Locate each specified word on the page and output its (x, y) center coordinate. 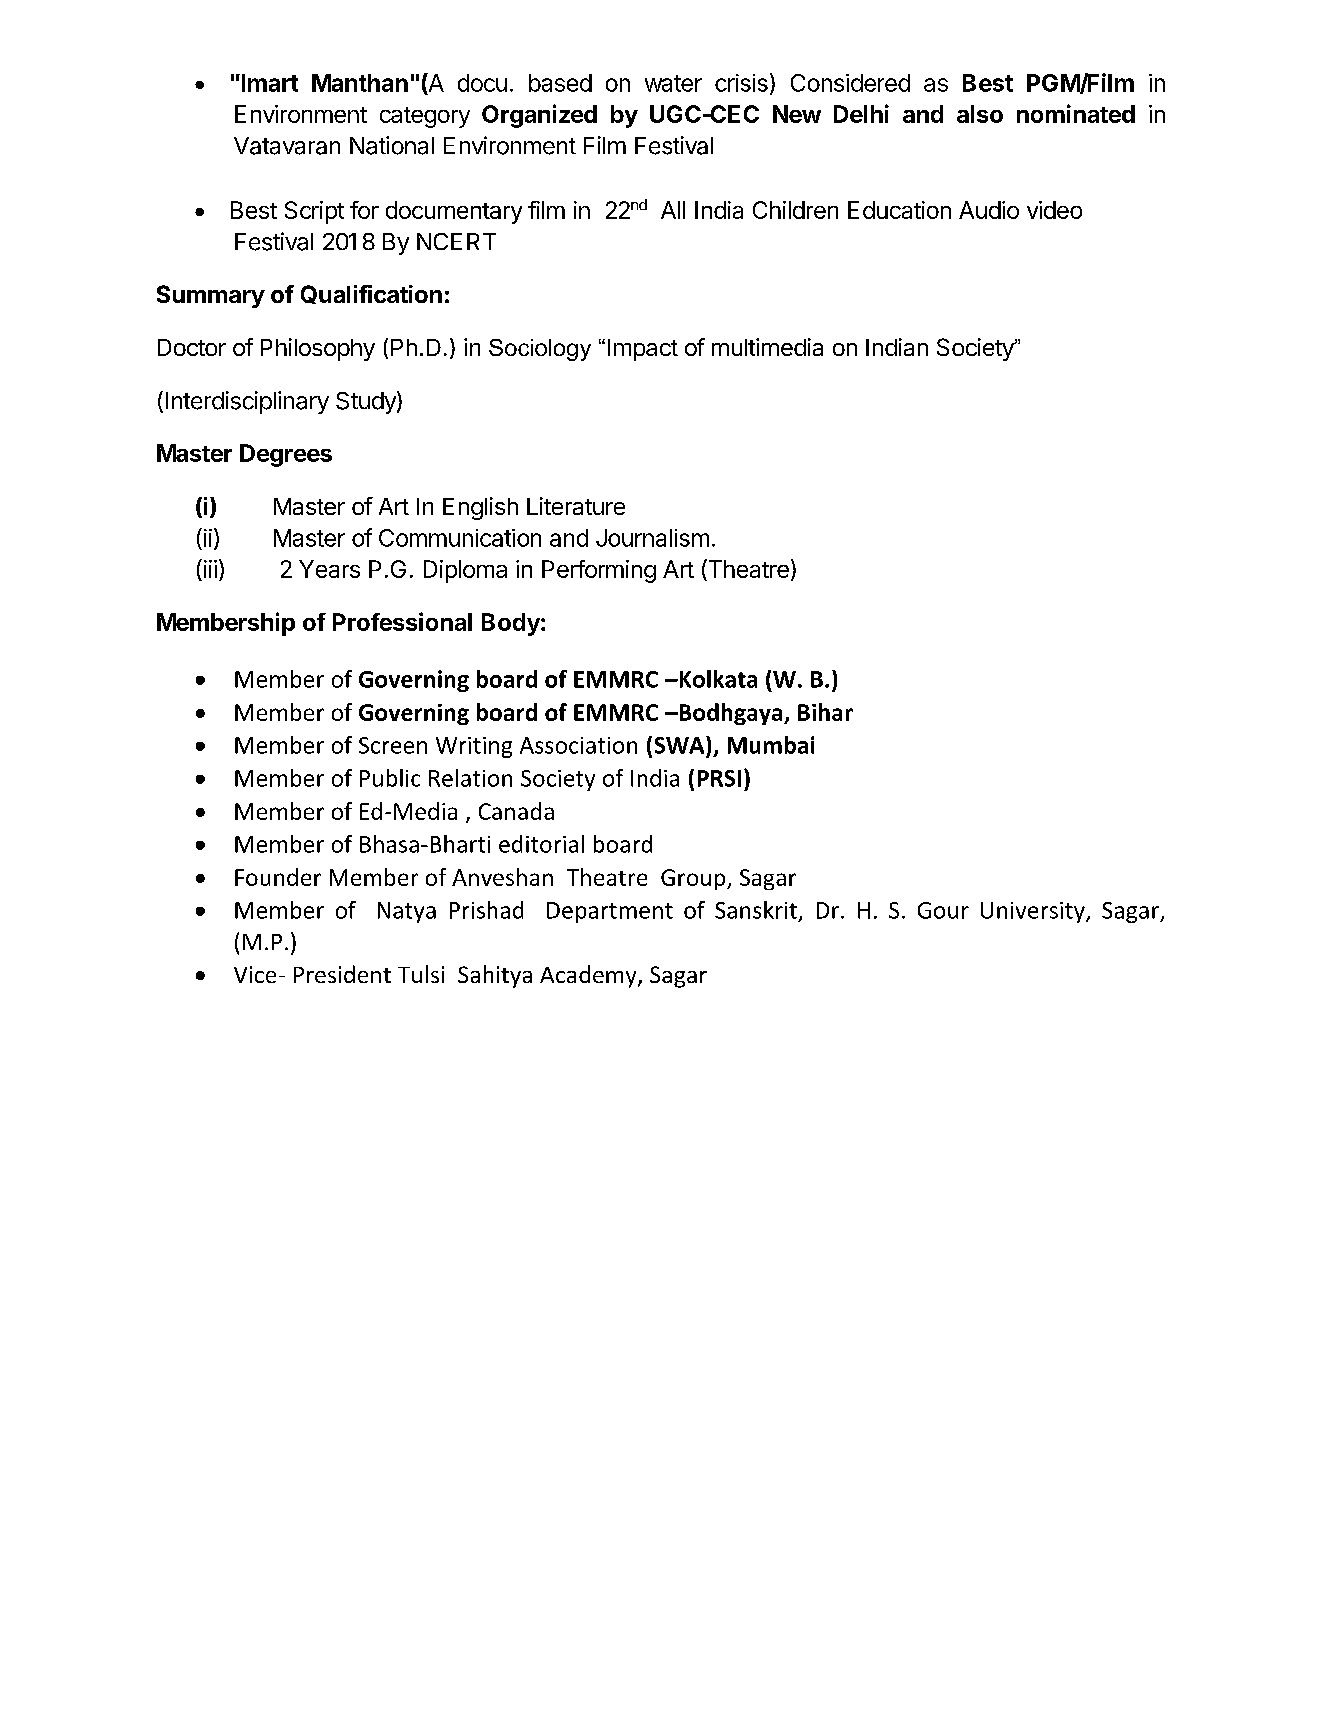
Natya (407, 912)
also (980, 114)
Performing (599, 571)
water (673, 83)
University (1034, 912)
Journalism (652, 538)
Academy (589, 976)
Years (329, 569)
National (392, 145)
